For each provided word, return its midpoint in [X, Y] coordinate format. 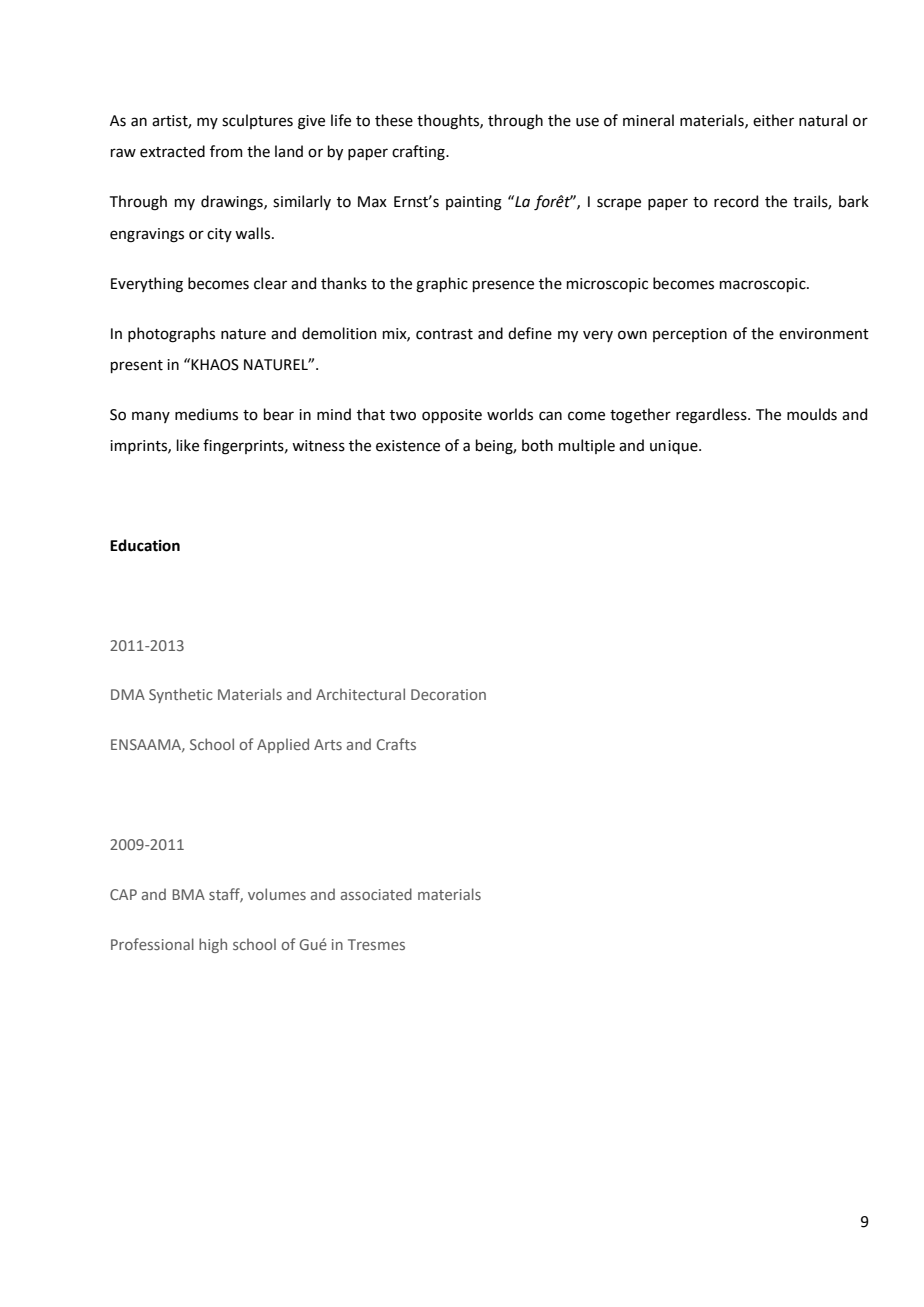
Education [145, 545]
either [773, 120]
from [226, 151]
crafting [419, 153]
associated [376, 894]
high [213, 945]
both [537, 445]
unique [675, 447]
